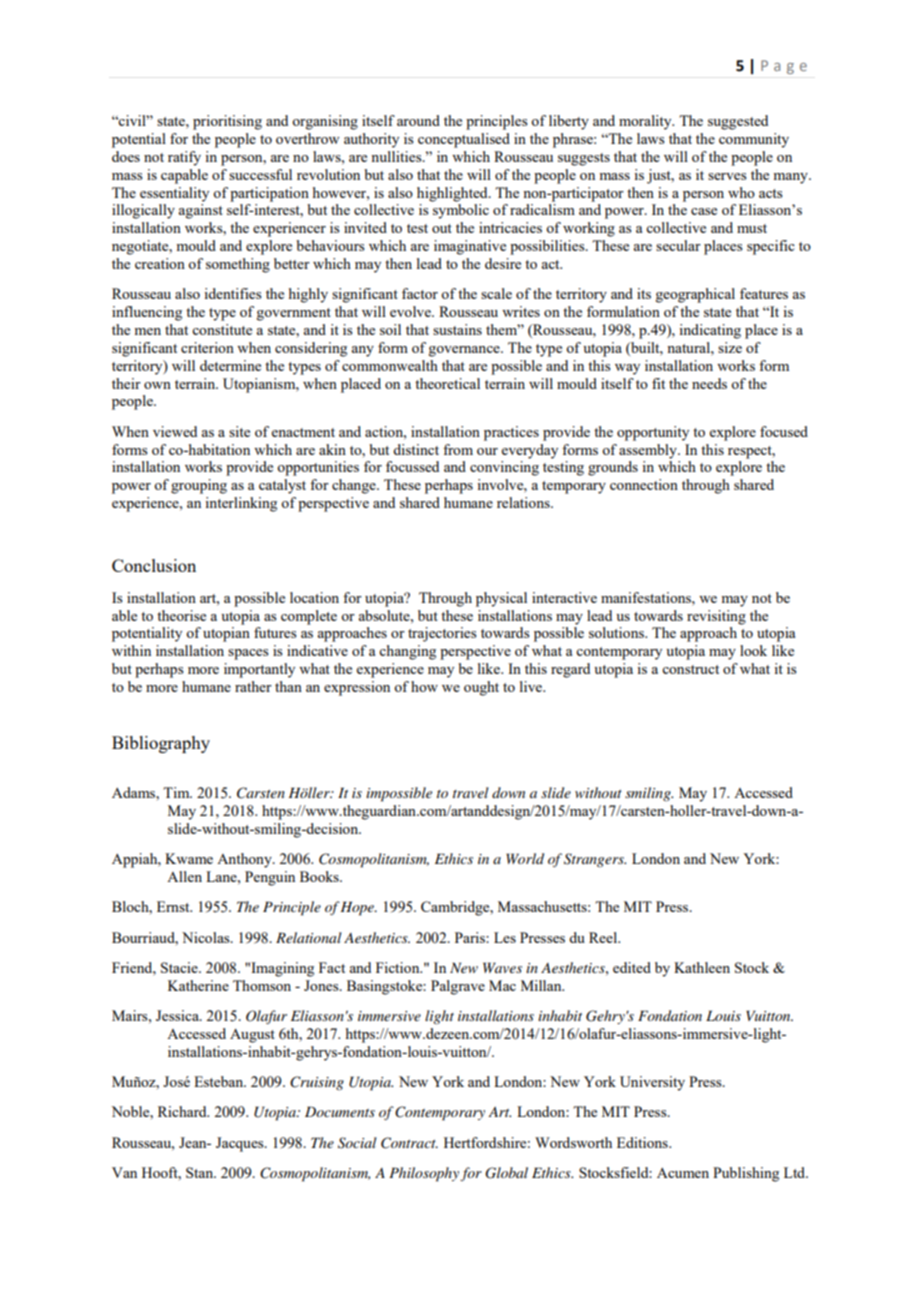 The width and height of the document is (924, 1308). What do you see at coordinates (442, 634) in the document?
I see `trajectories` at bounding box center [442, 634].
